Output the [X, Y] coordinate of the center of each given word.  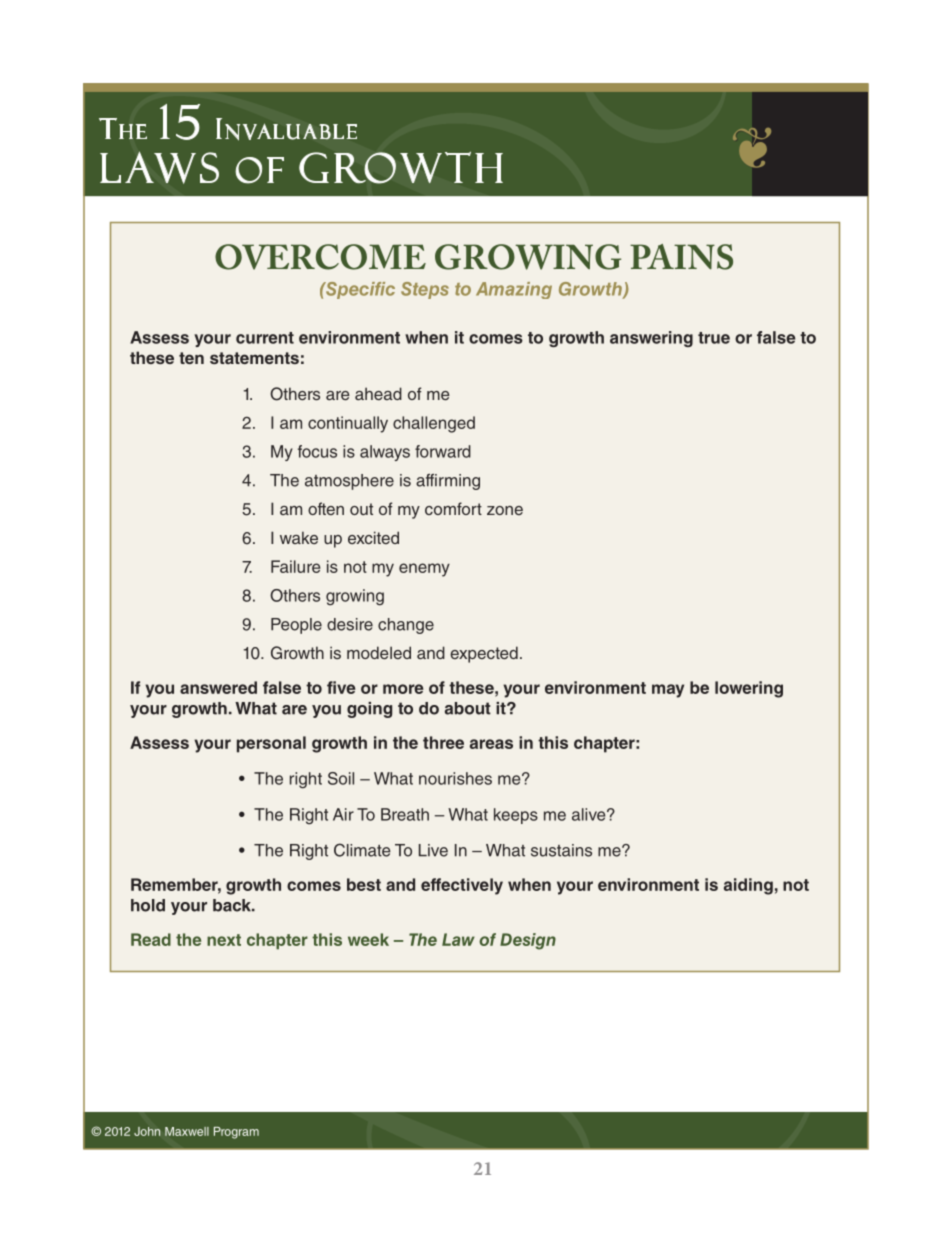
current [265, 338]
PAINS [681, 257]
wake [299, 537]
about [468, 708]
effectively [462, 886]
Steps [425, 290]
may [668, 691]
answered [218, 687]
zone [505, 510]
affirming [448, 482]
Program [236, 1133]
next [224, 940]
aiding [748, 886]
